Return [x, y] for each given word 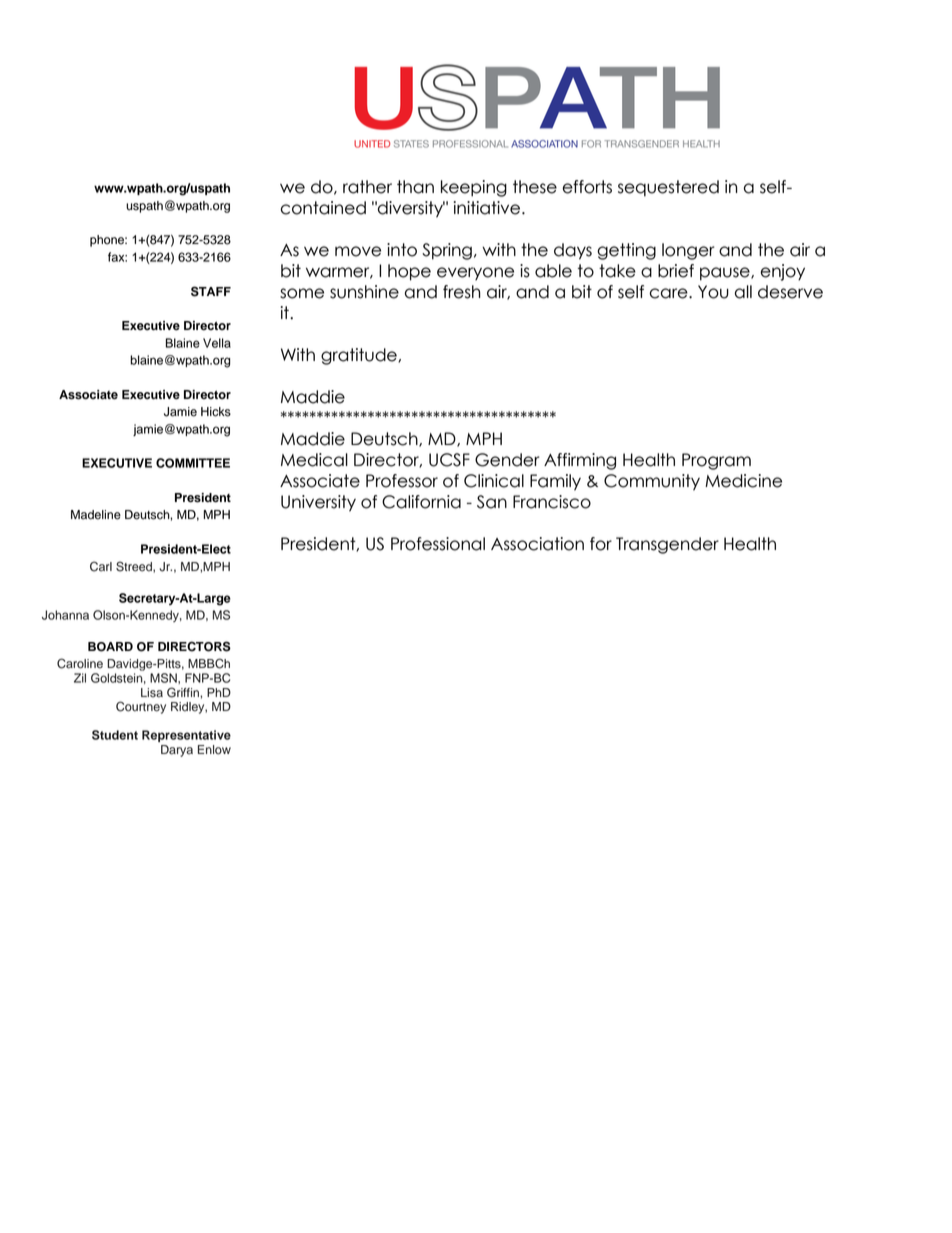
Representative [186, 736]
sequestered [668, 188]
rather [367, 187]
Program [716, 461]
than [415, 187]
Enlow [214, 750]
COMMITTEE [193, 463]
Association [537, 544]
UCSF [449, 460]
